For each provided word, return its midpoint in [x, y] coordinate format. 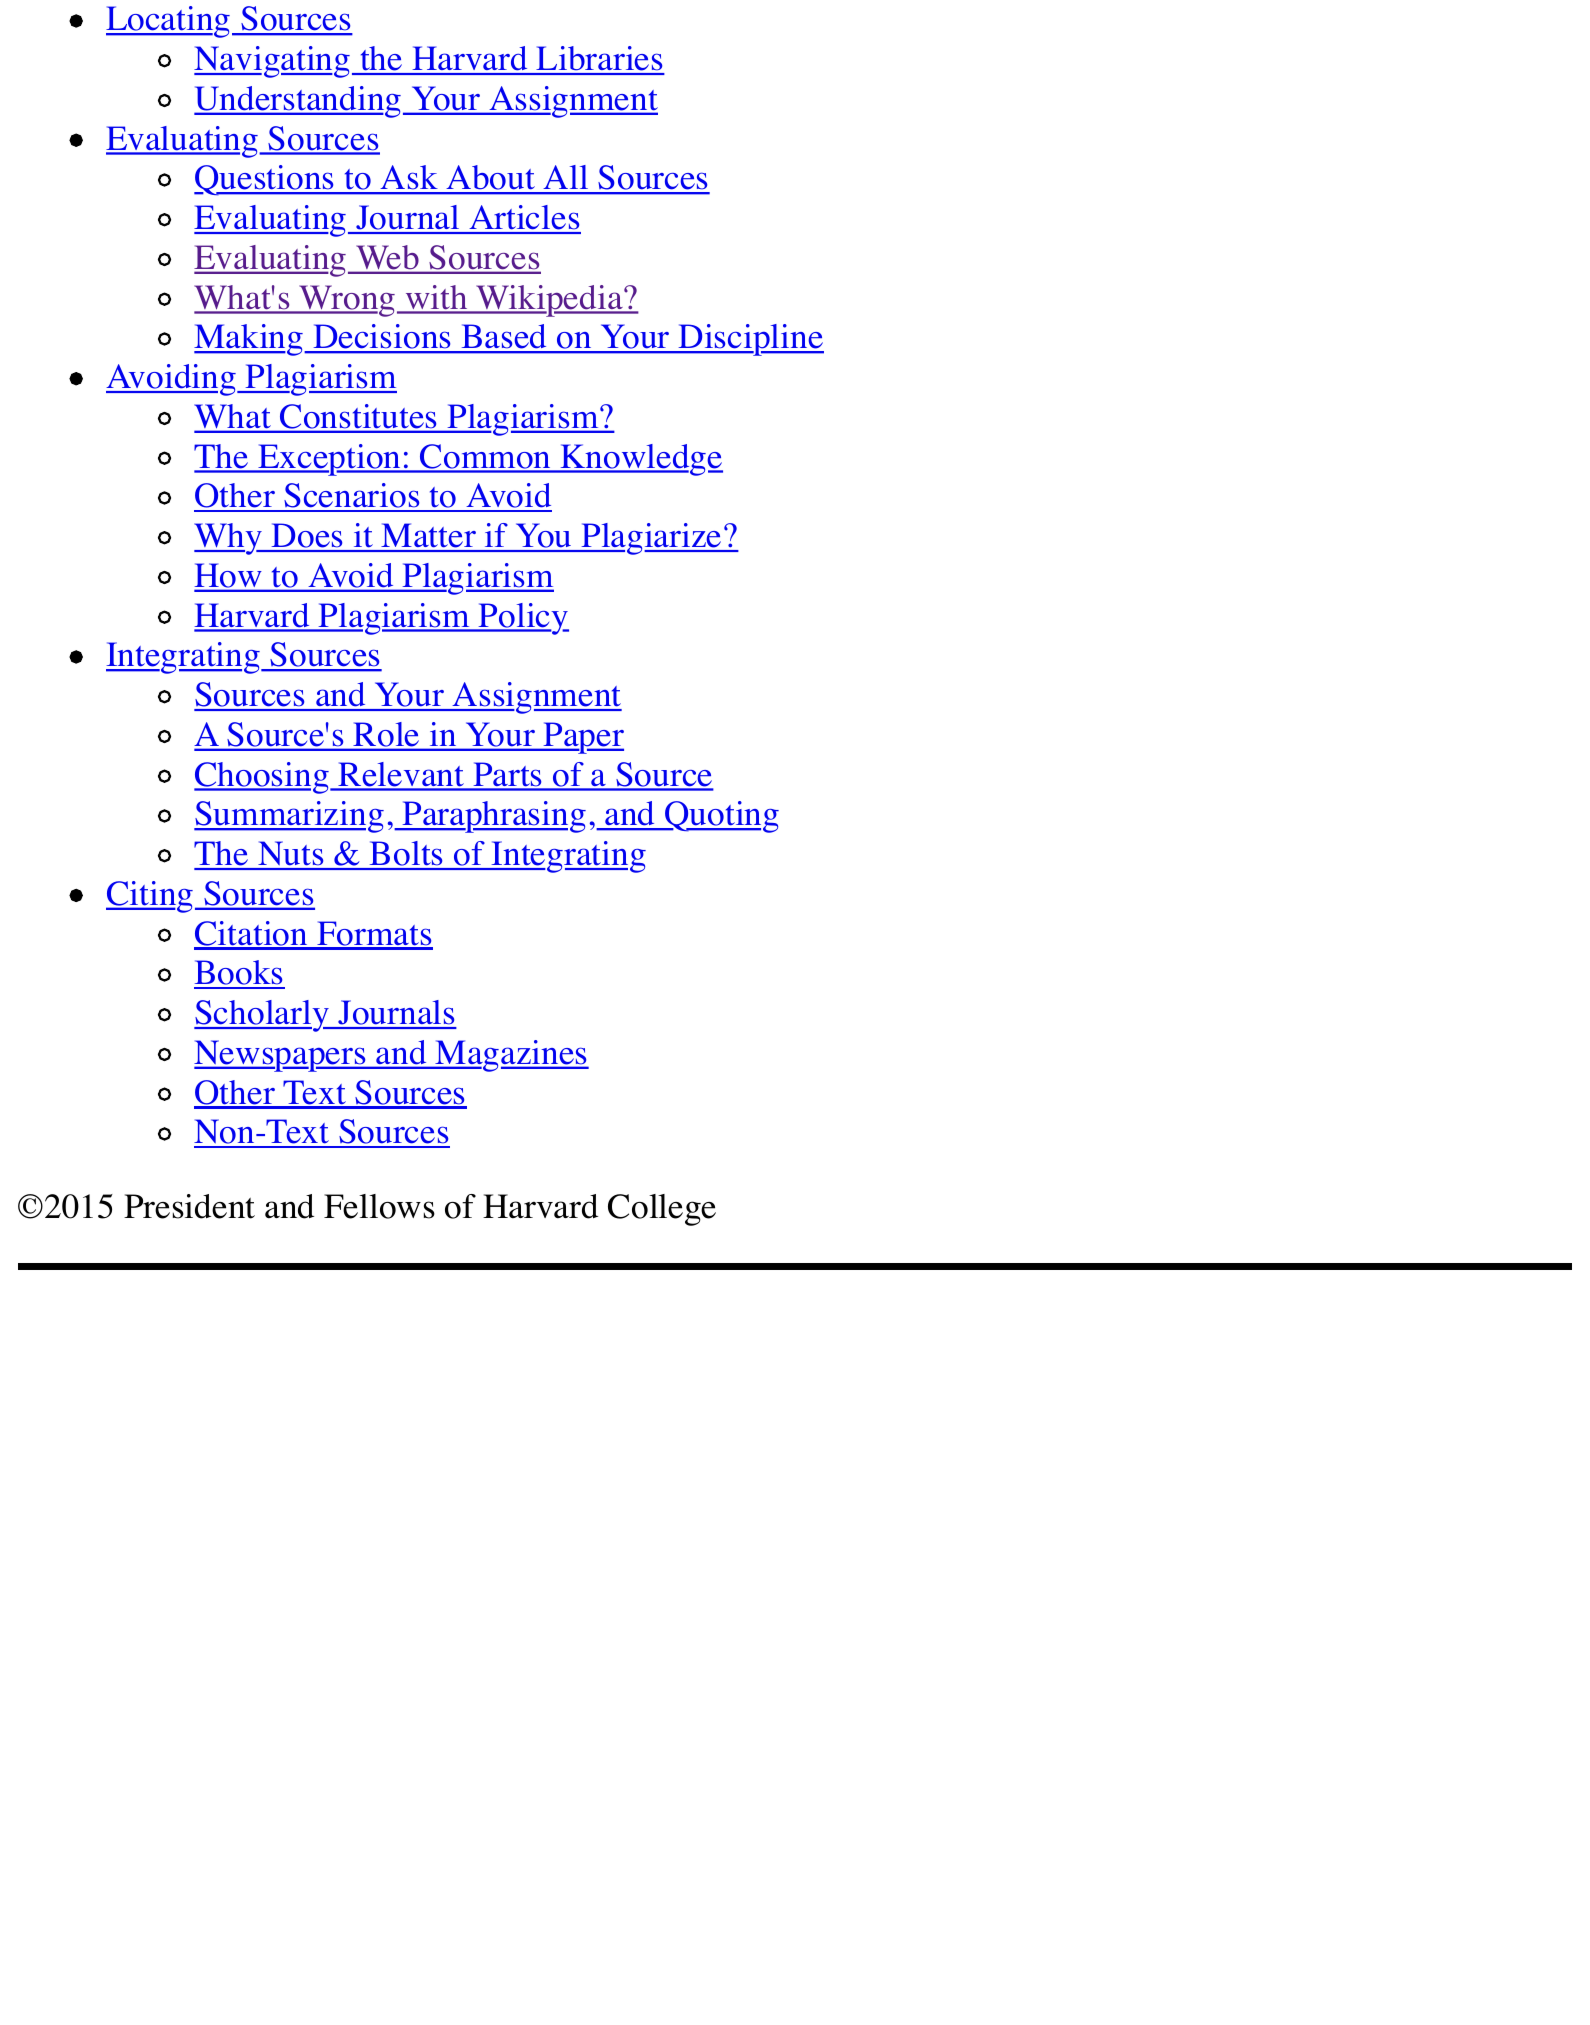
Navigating [273, 62]
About [491, 179]
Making [250, 340]
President [189, 1206]
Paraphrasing [493, 817]
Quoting [721, 817]
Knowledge [641, 460]
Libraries [600, 60]
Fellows [379, 1206]
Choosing [262, 778]
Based [504, 338]
